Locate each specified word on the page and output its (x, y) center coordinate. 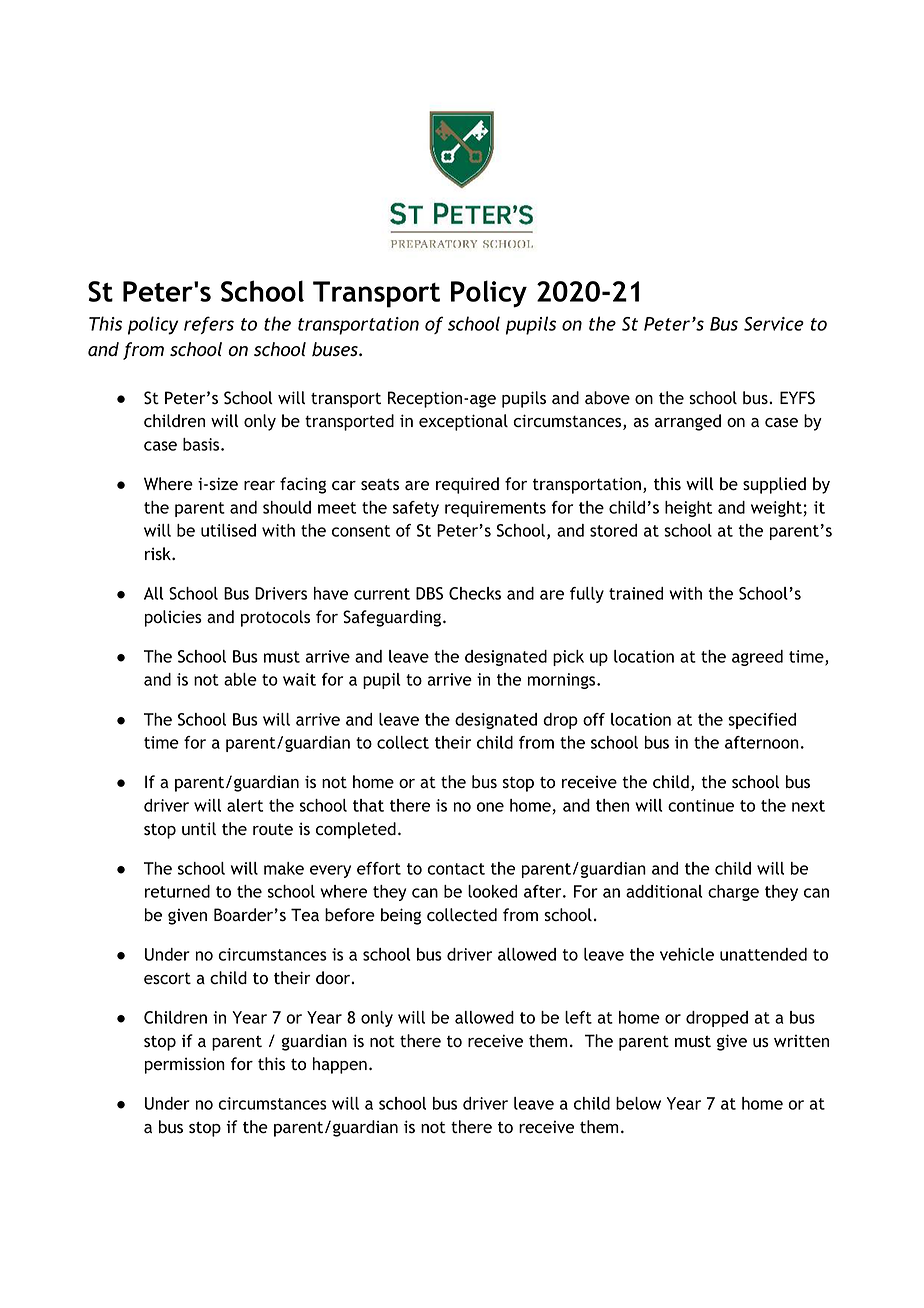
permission (185, 1065)
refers (209, 325)
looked (492, 891)
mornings (563, 681)
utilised (228, 530)
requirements (495, 509)
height (688, 509)
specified (762, 721)
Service (774, 324)
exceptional (463, 422)
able (240, 679)
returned (177, 891)
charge (733, 893)
